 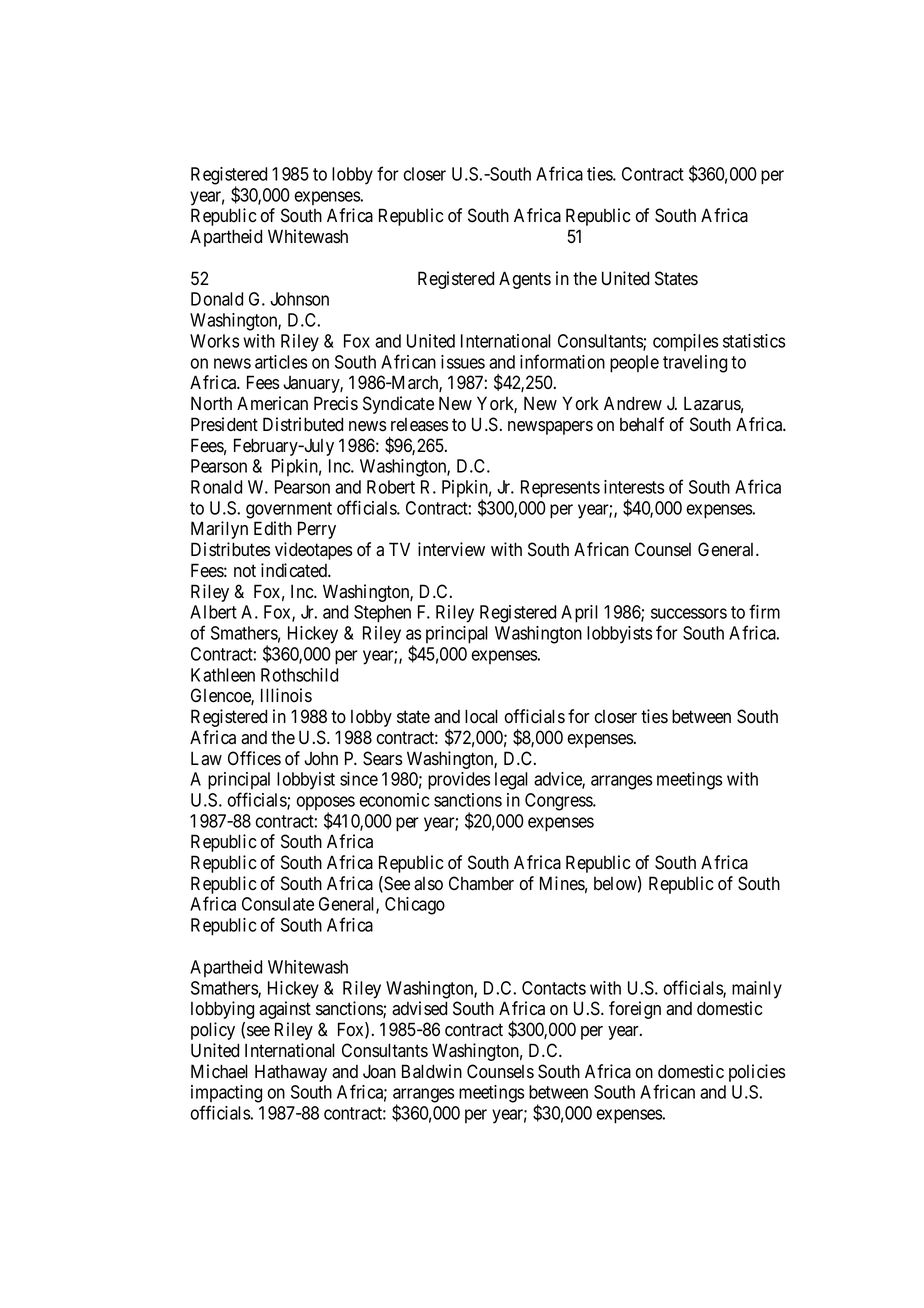 I want to click on Baldwin, so click(x=432, y=1071).
